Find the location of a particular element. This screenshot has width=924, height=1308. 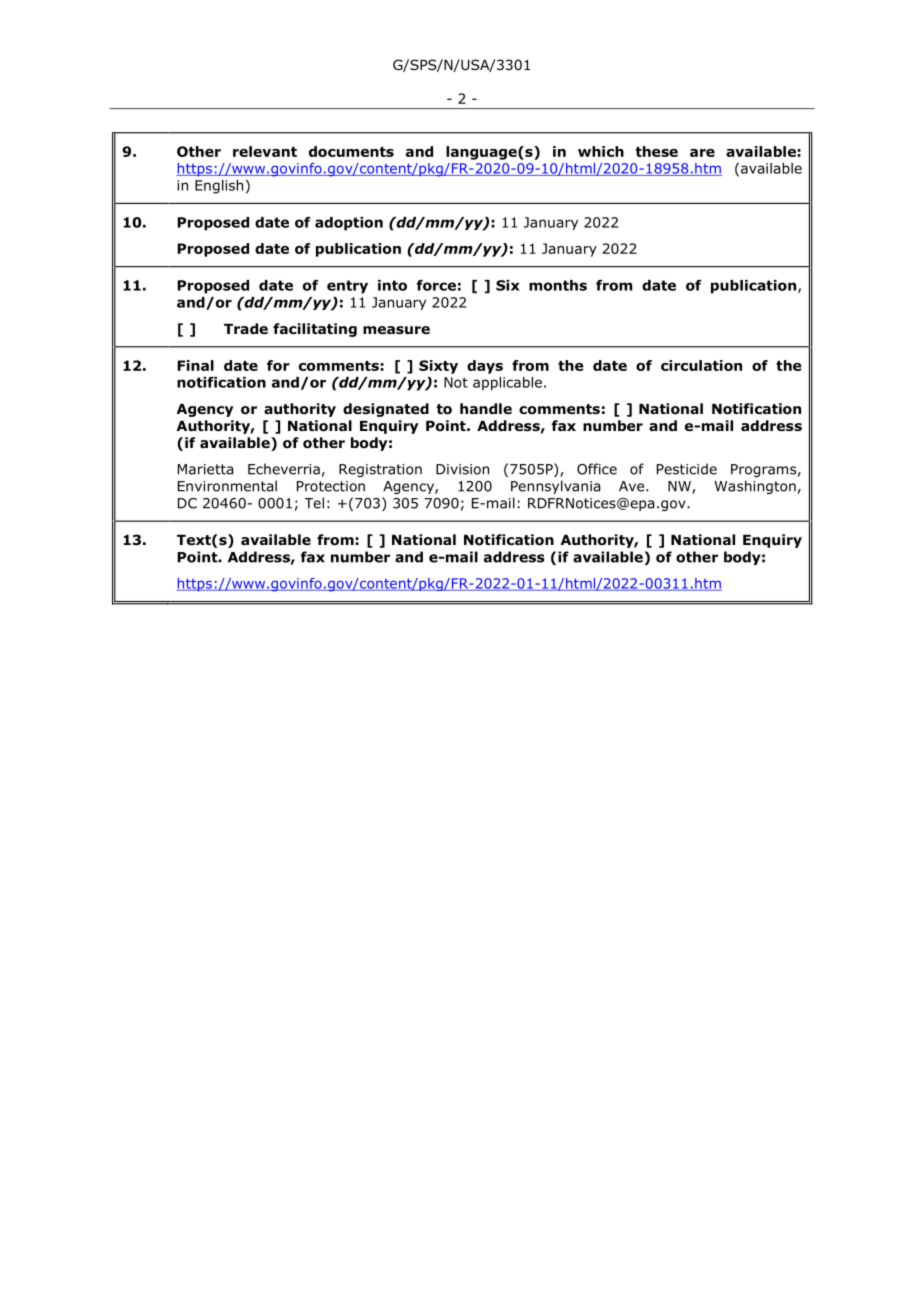

documents is located at coordinates (351, 151).
